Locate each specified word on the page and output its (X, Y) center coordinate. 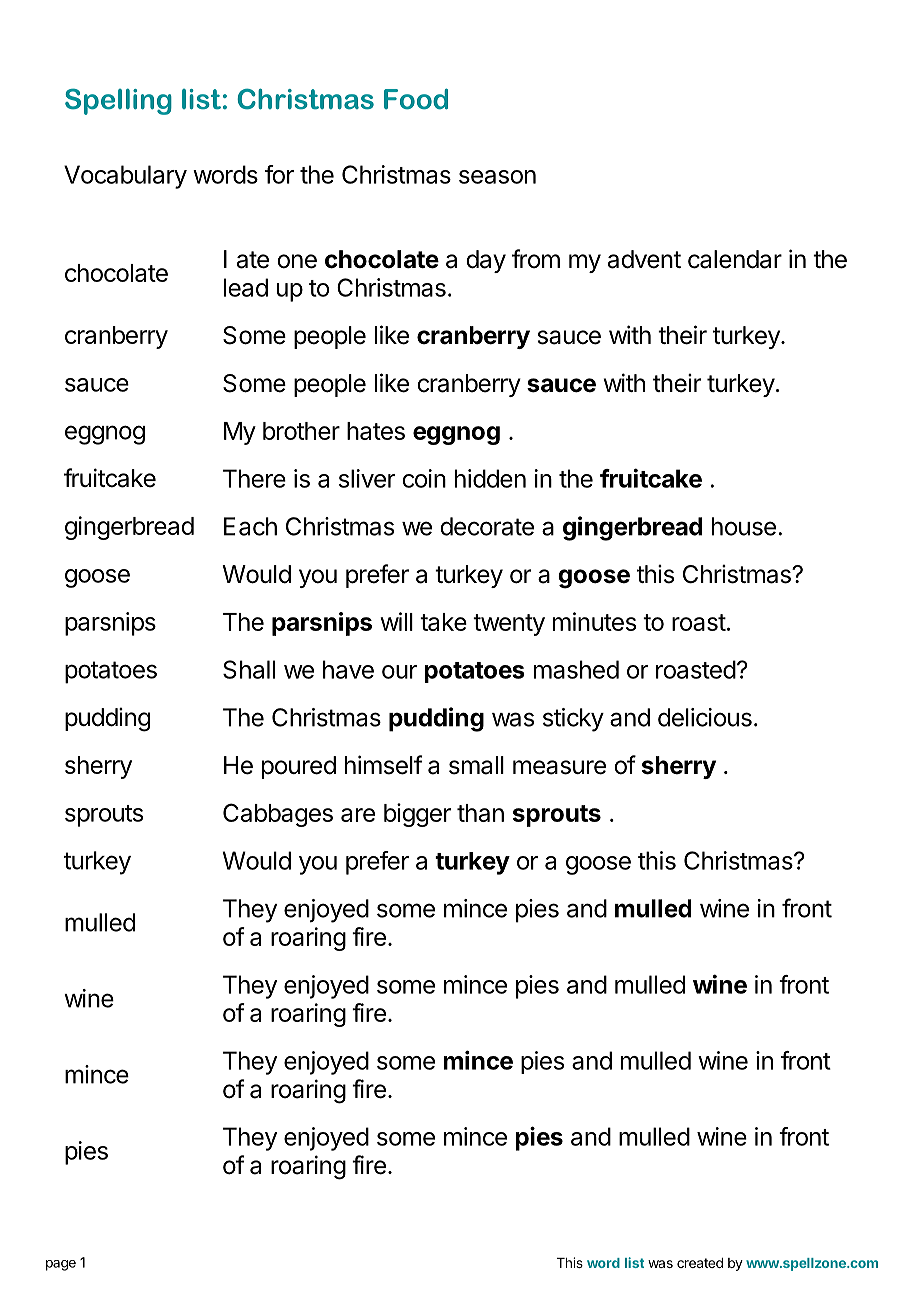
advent (644, 259)
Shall (249, 669)
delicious (705, 717)
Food (416, 99)
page (61, 1265)
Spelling (118, 101)
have (348, 669)
